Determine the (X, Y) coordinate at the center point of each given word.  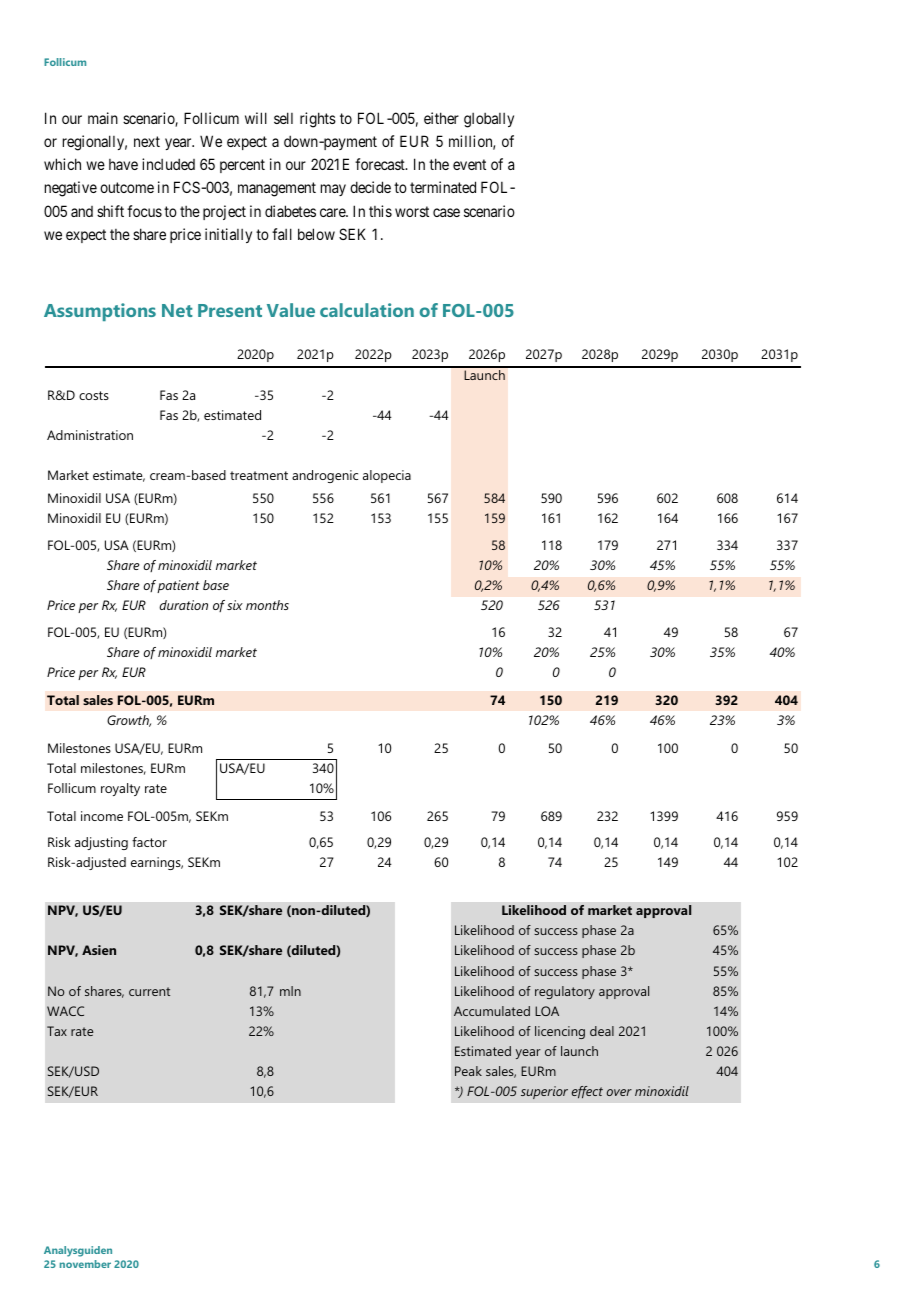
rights (318, 120)
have (123, 164)
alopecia (387, 476)
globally (489, 120)
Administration (90, 435)
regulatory (565, 992)
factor (149, 842)
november (85, 1264)
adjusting (101, 843)
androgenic (325, 476)
